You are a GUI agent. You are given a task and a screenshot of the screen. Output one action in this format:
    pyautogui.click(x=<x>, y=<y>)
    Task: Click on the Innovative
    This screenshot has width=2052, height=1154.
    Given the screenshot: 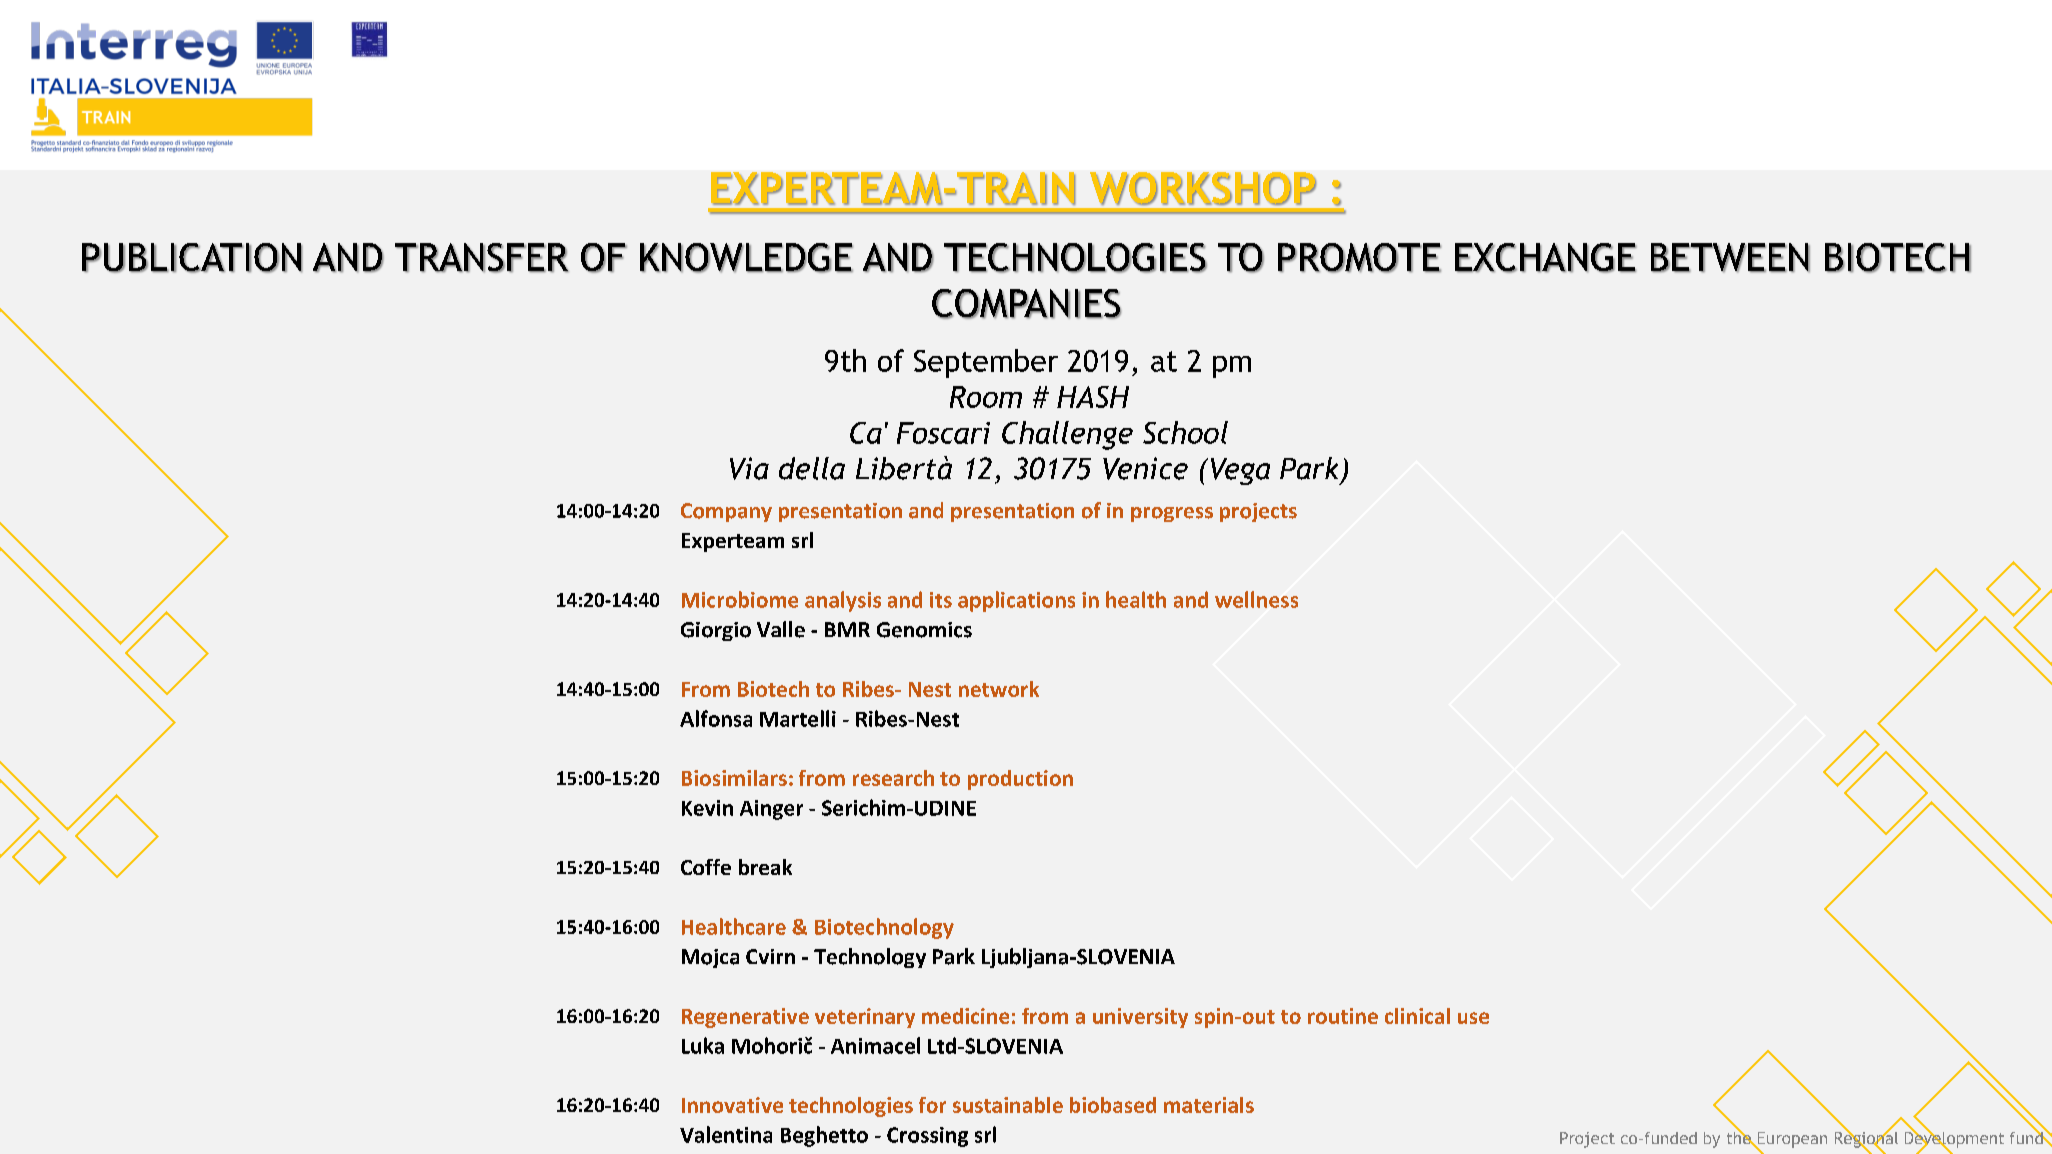 What is the action you would take?
    pyautogui.click(x=732, y=1105)
